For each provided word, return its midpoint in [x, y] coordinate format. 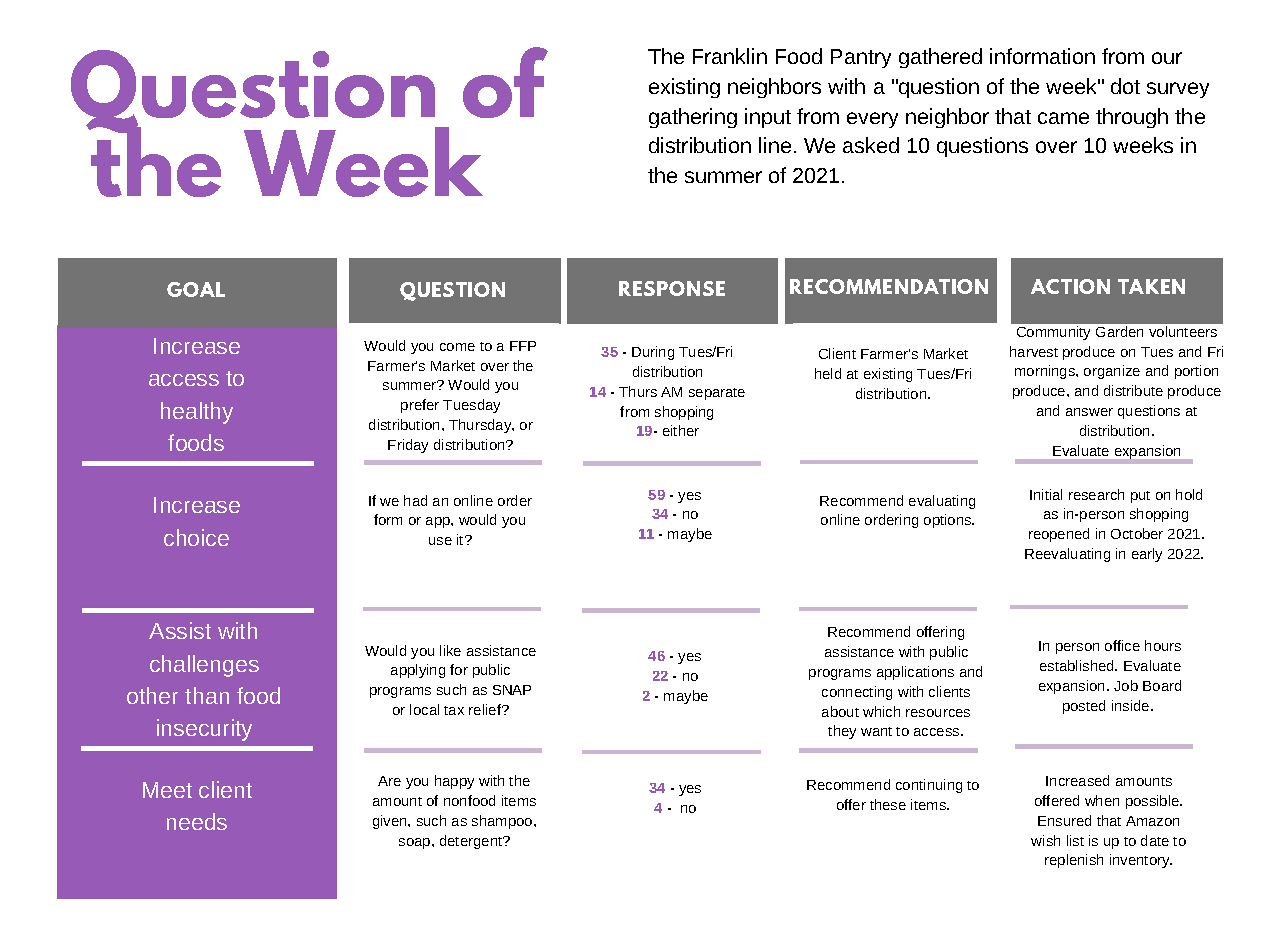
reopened [1059, 535]
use [440, 541]
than [207, 695]
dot [1125, 86]
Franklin [730, 56]
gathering [693, 118]
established [1078, 665]
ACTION [1070, 286]
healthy [197, 413]
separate [717, 394]
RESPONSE [672, 288]
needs [197, 821]
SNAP [512, 690]
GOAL [196, 289]
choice [196, 537]
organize [1112, 372]
